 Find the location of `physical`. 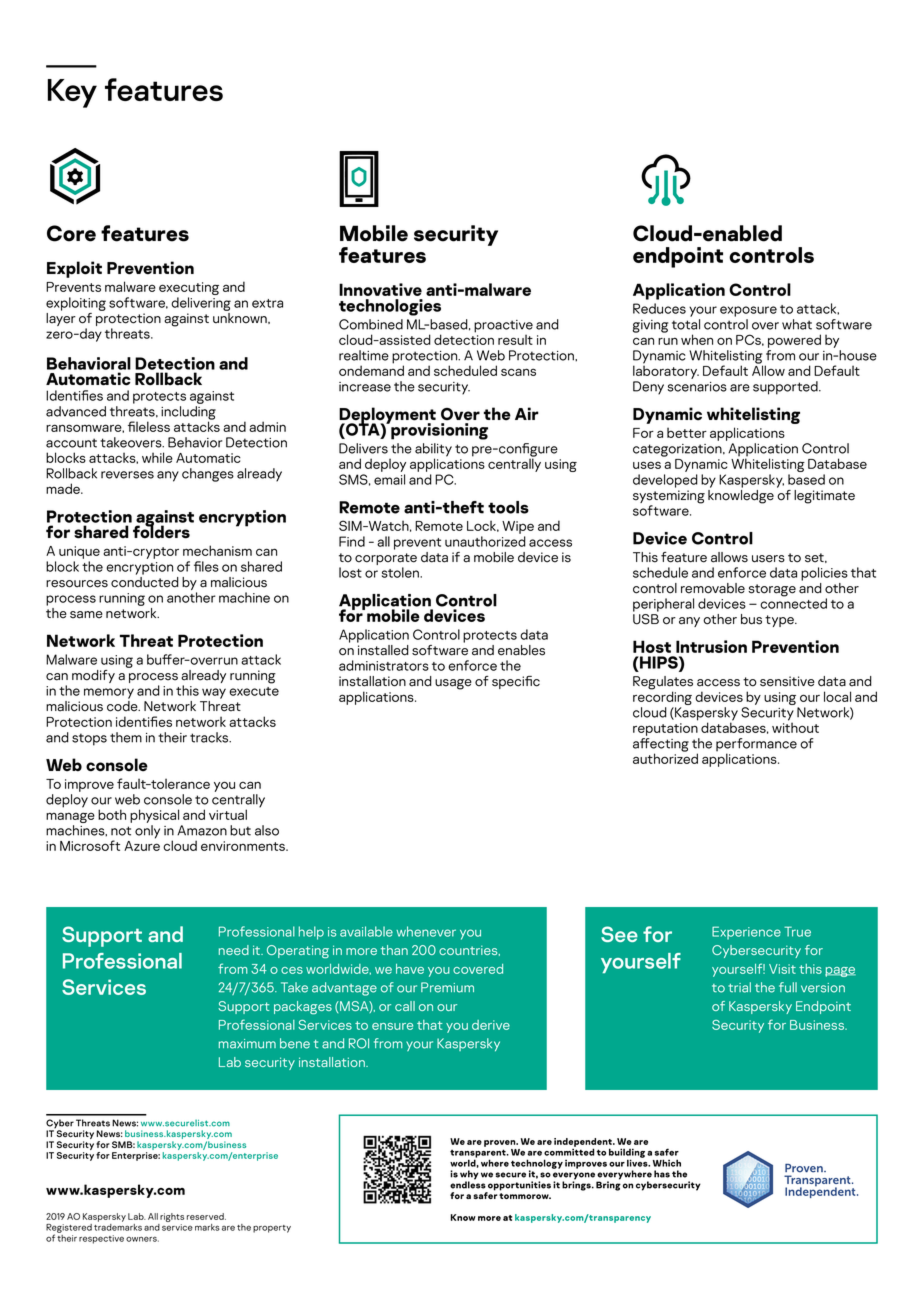

physical is located at coordinates (154, 816).
